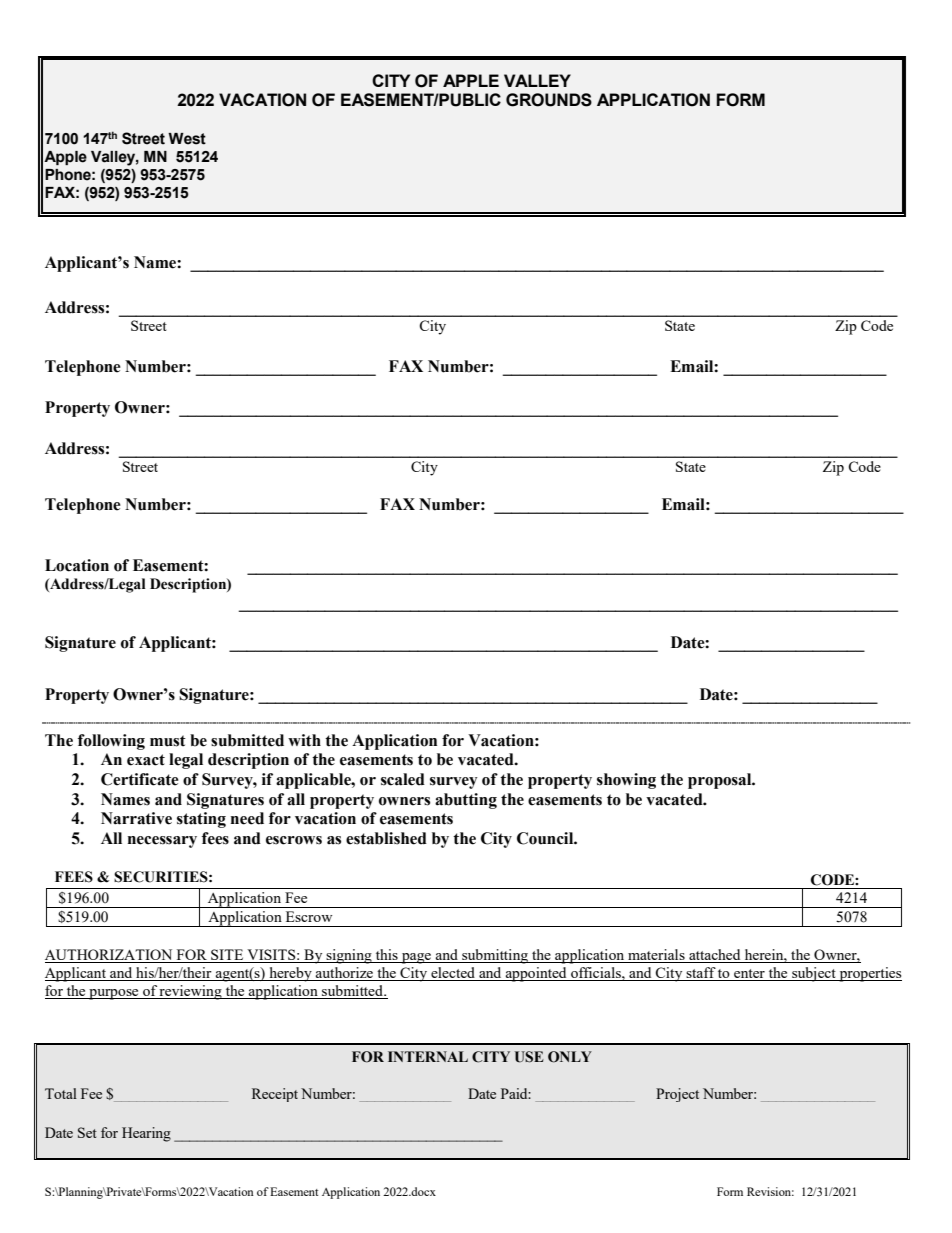  I want to click on abutting, so click(466, 801).
